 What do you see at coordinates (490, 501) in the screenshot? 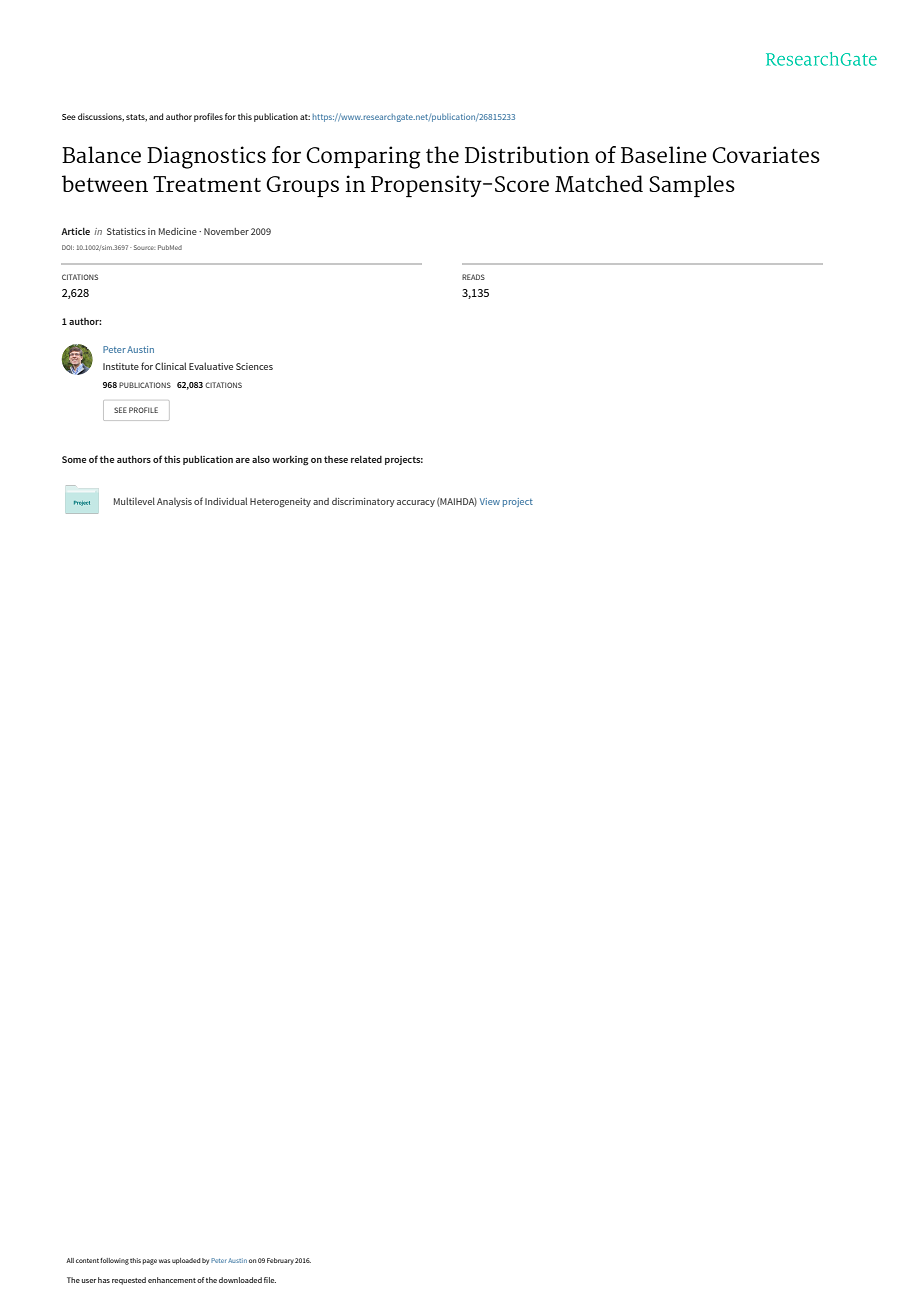
I see `View` at bounding box center [490, 501].
